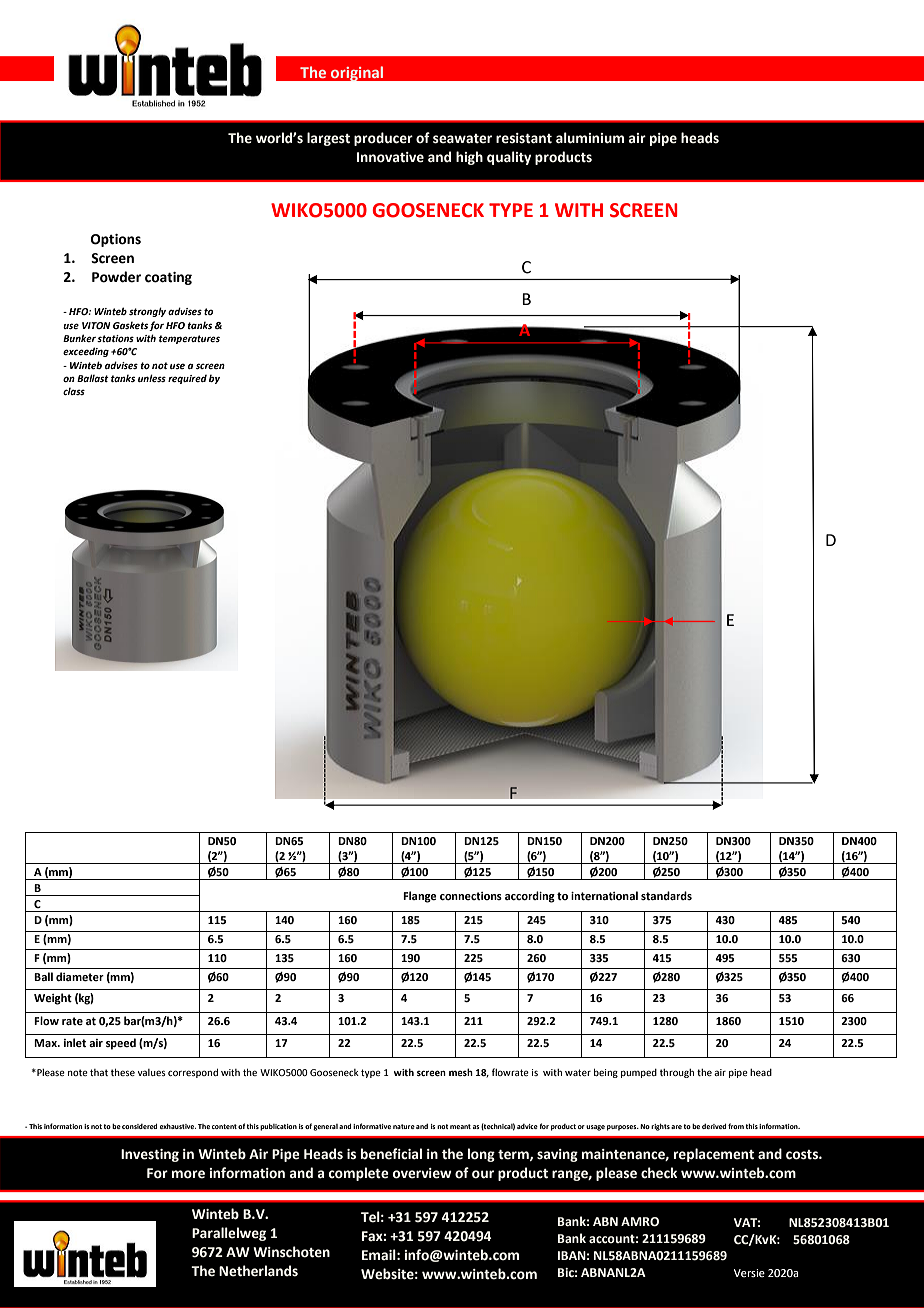 The height and width of the screenshot is (1308, 924). What do you see at coordinates (420, 897) in the screenshot?
I see `Flange` at bounding box center [420, 897].
